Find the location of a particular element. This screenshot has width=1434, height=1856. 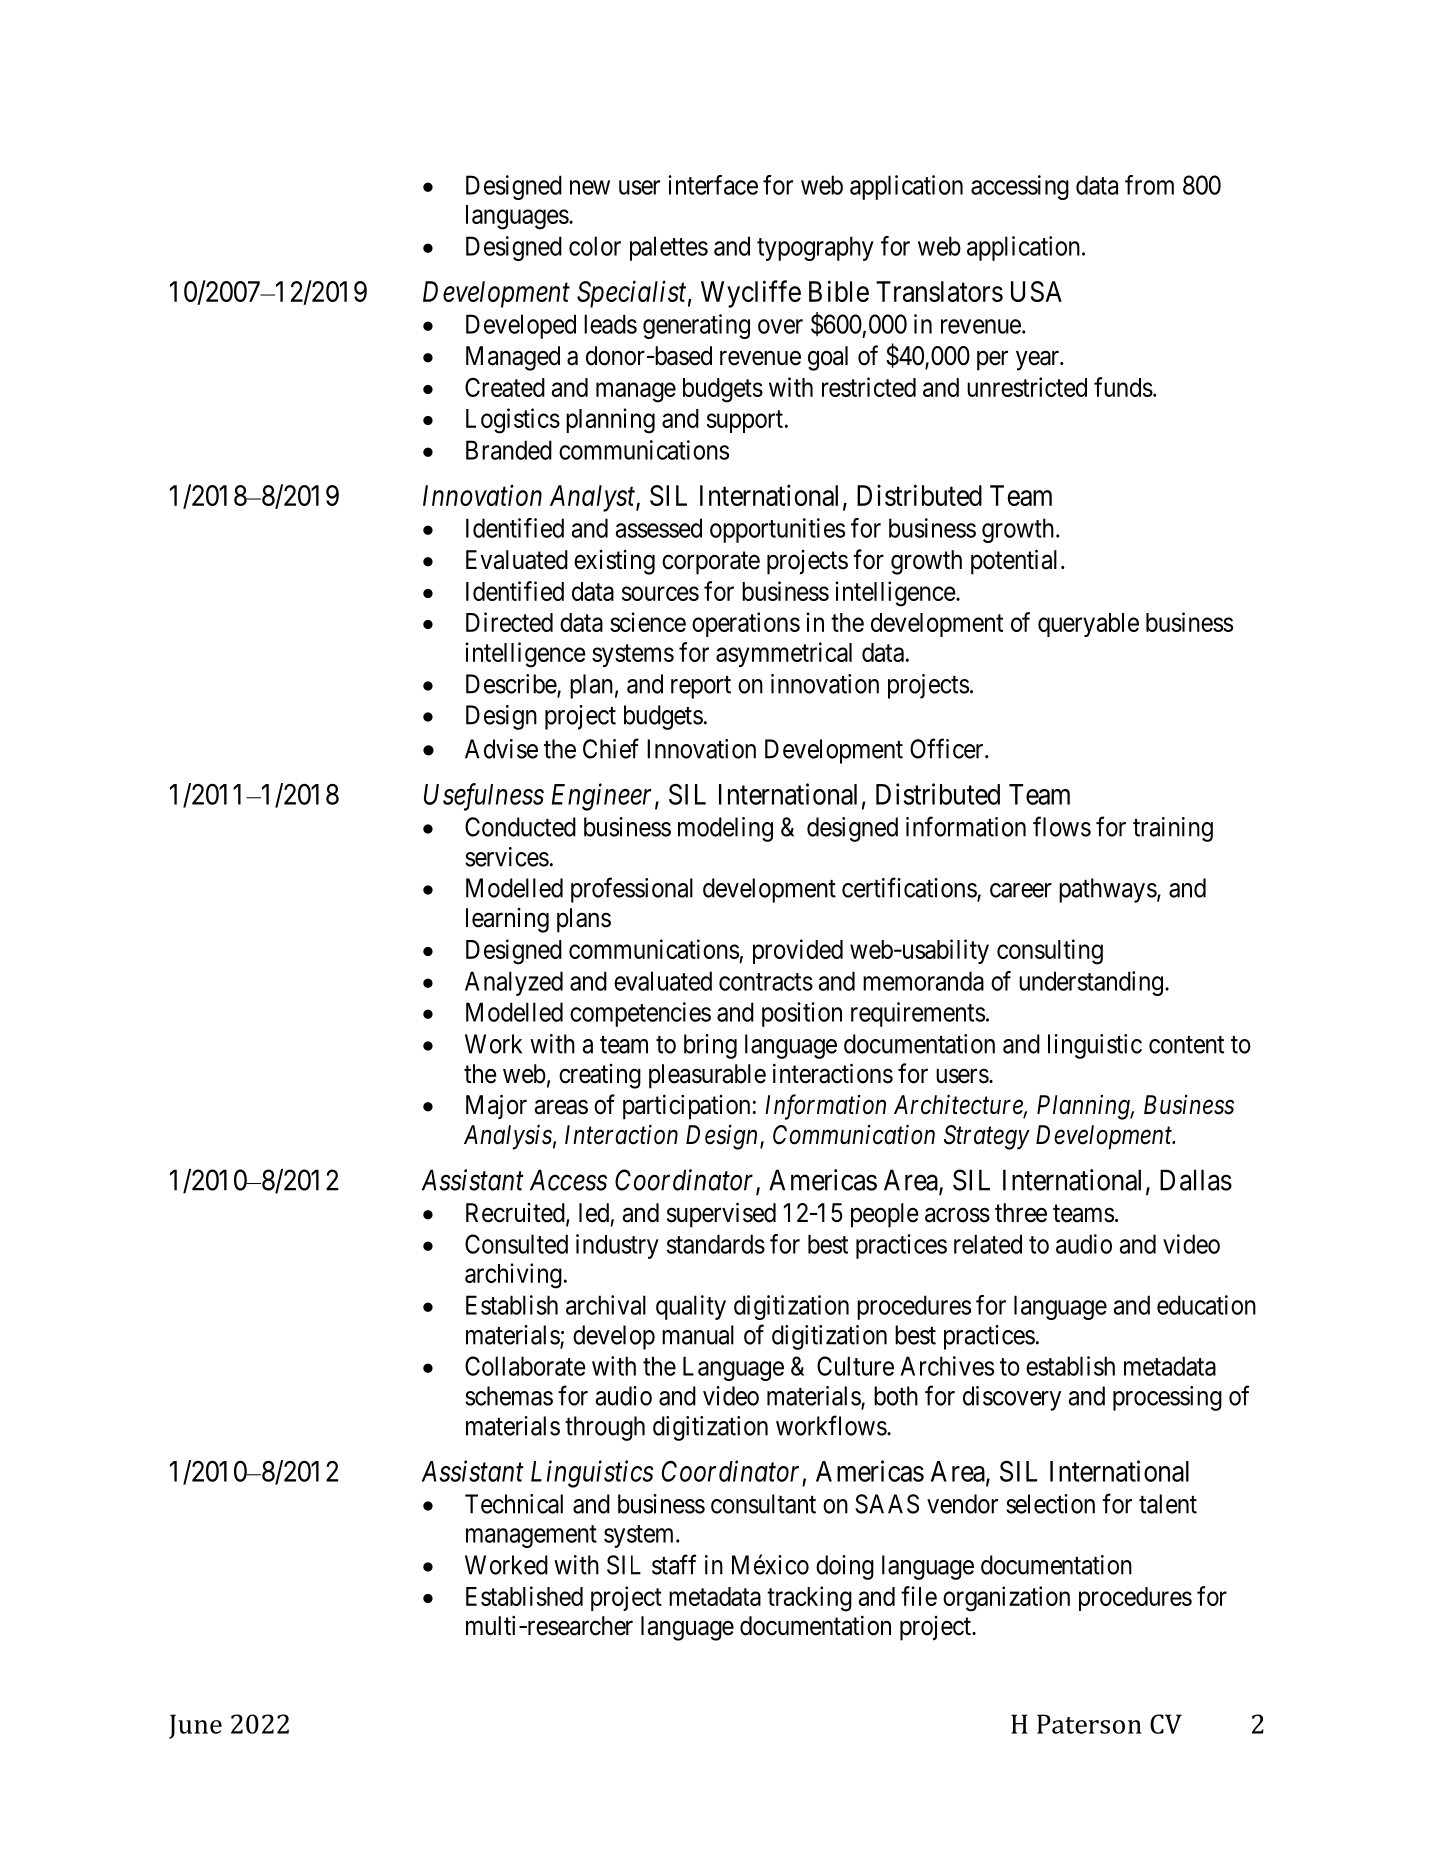

modeling is located at coordinates (725, 829).
